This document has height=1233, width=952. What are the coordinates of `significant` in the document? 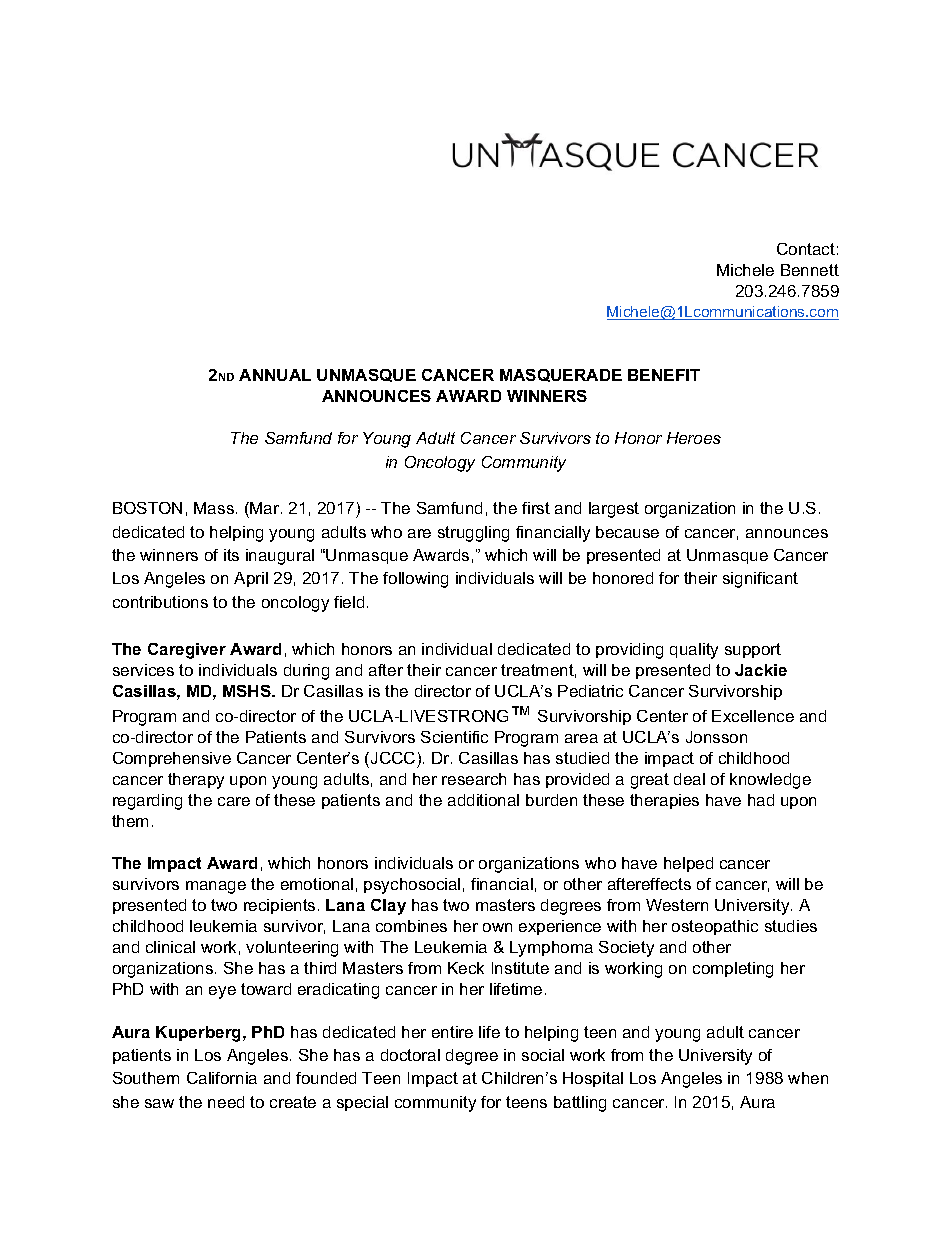 It's located at (760, 580).
